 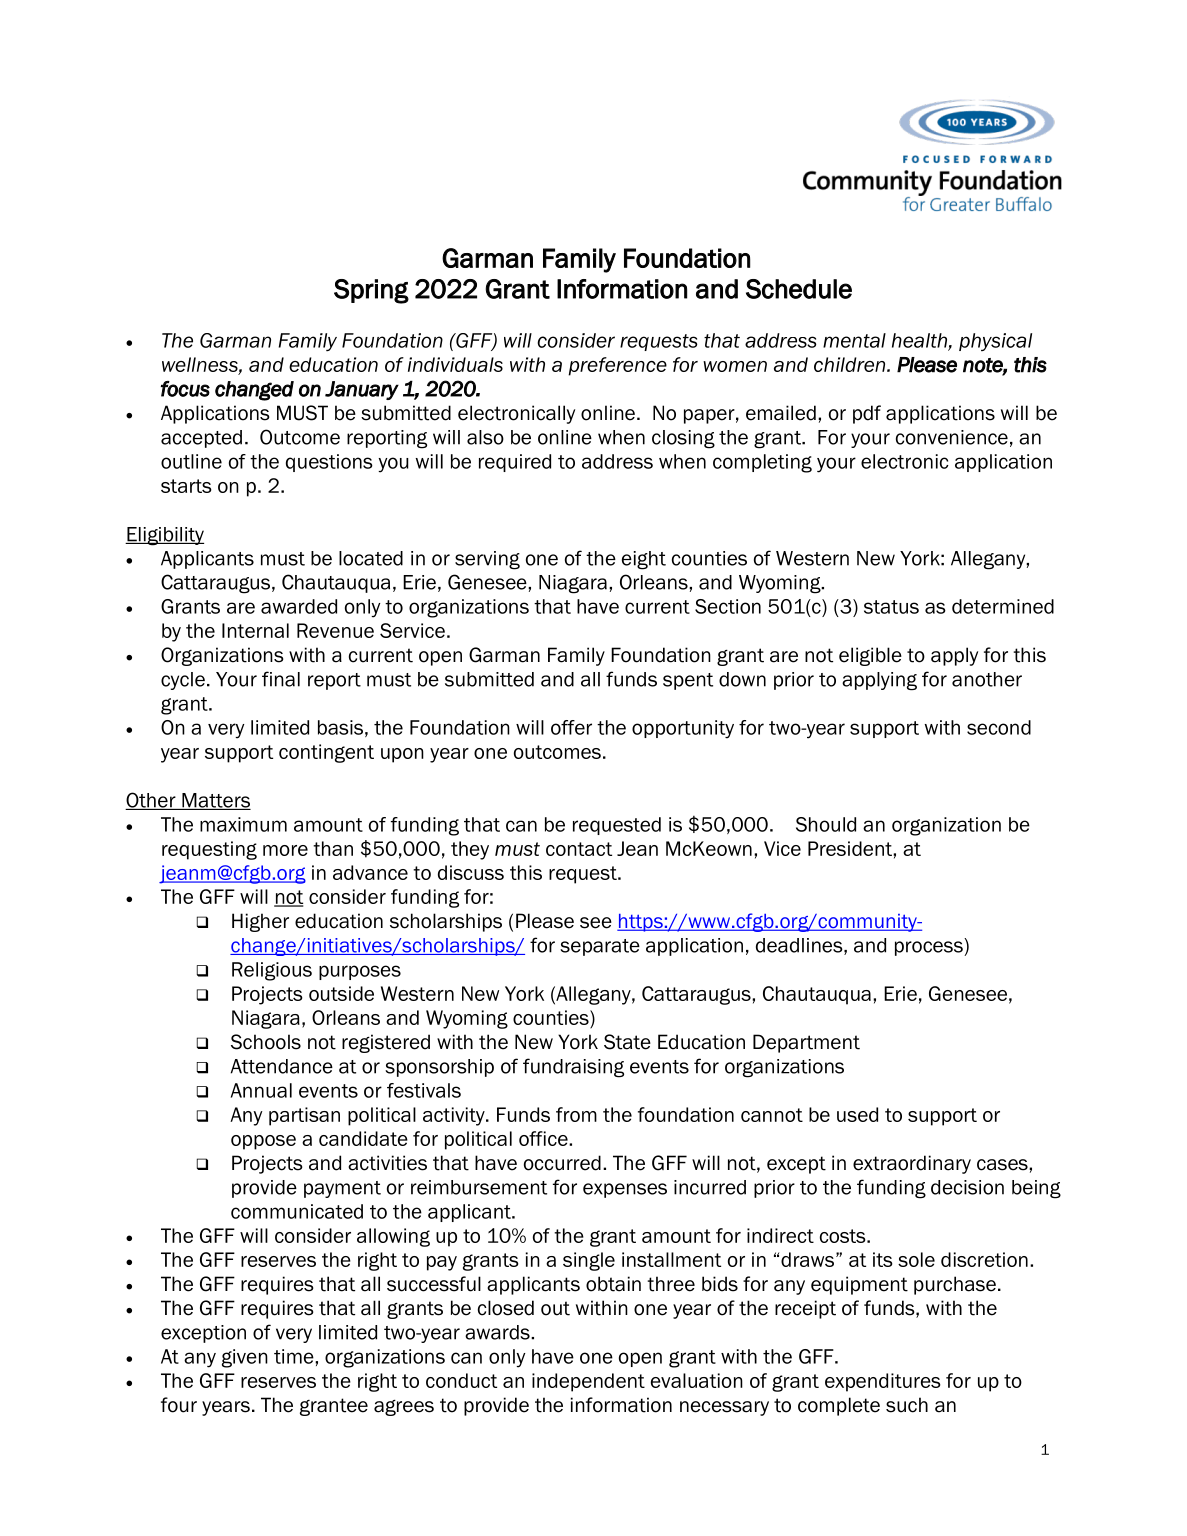 What do you see at coordinates (371, 291) in the screenshot?
I see `Spring` at bounding box center [371, 291].
